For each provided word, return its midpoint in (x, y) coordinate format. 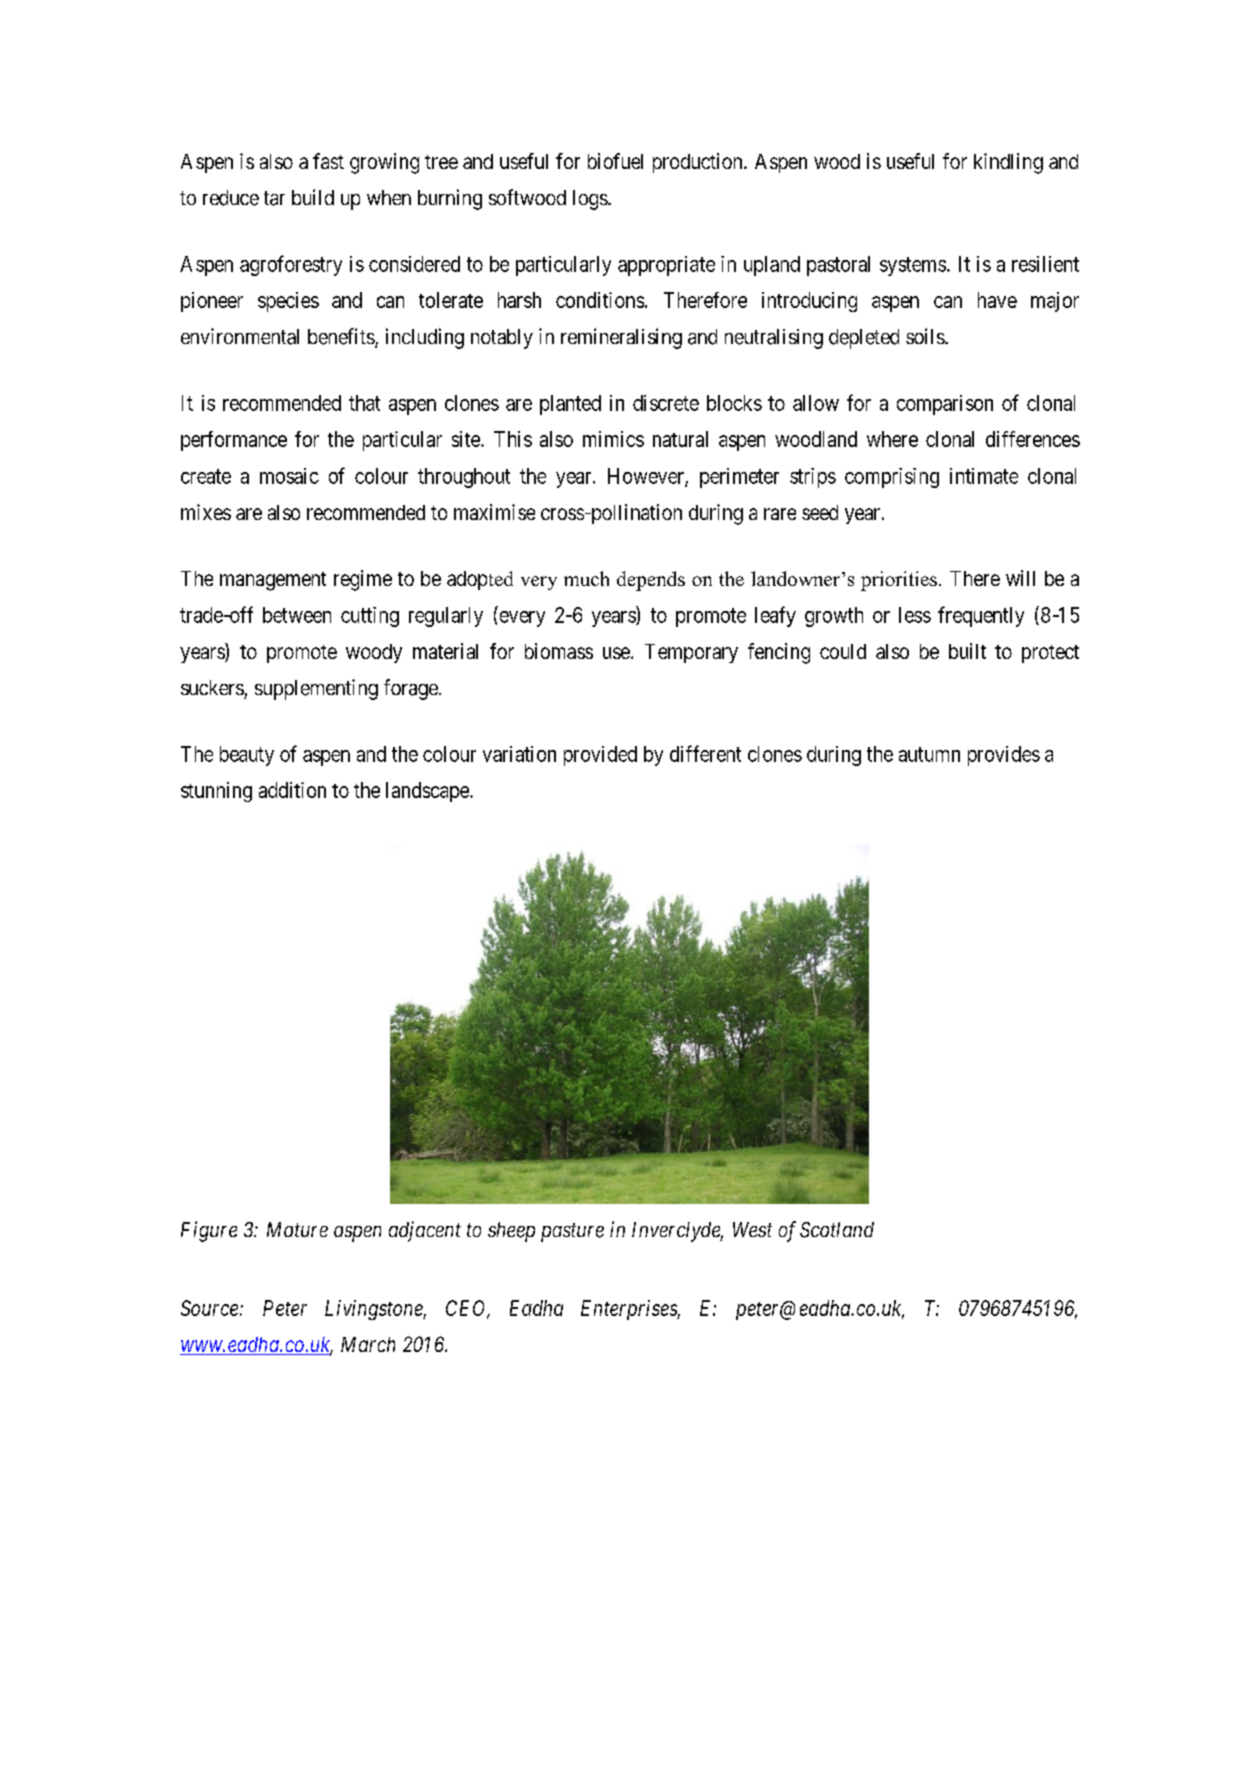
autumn (929, 754)
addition (292, 790)
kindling (1008, 163)
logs (590, 200)
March (368, 1344)
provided (600, 756)
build (313, 197)
